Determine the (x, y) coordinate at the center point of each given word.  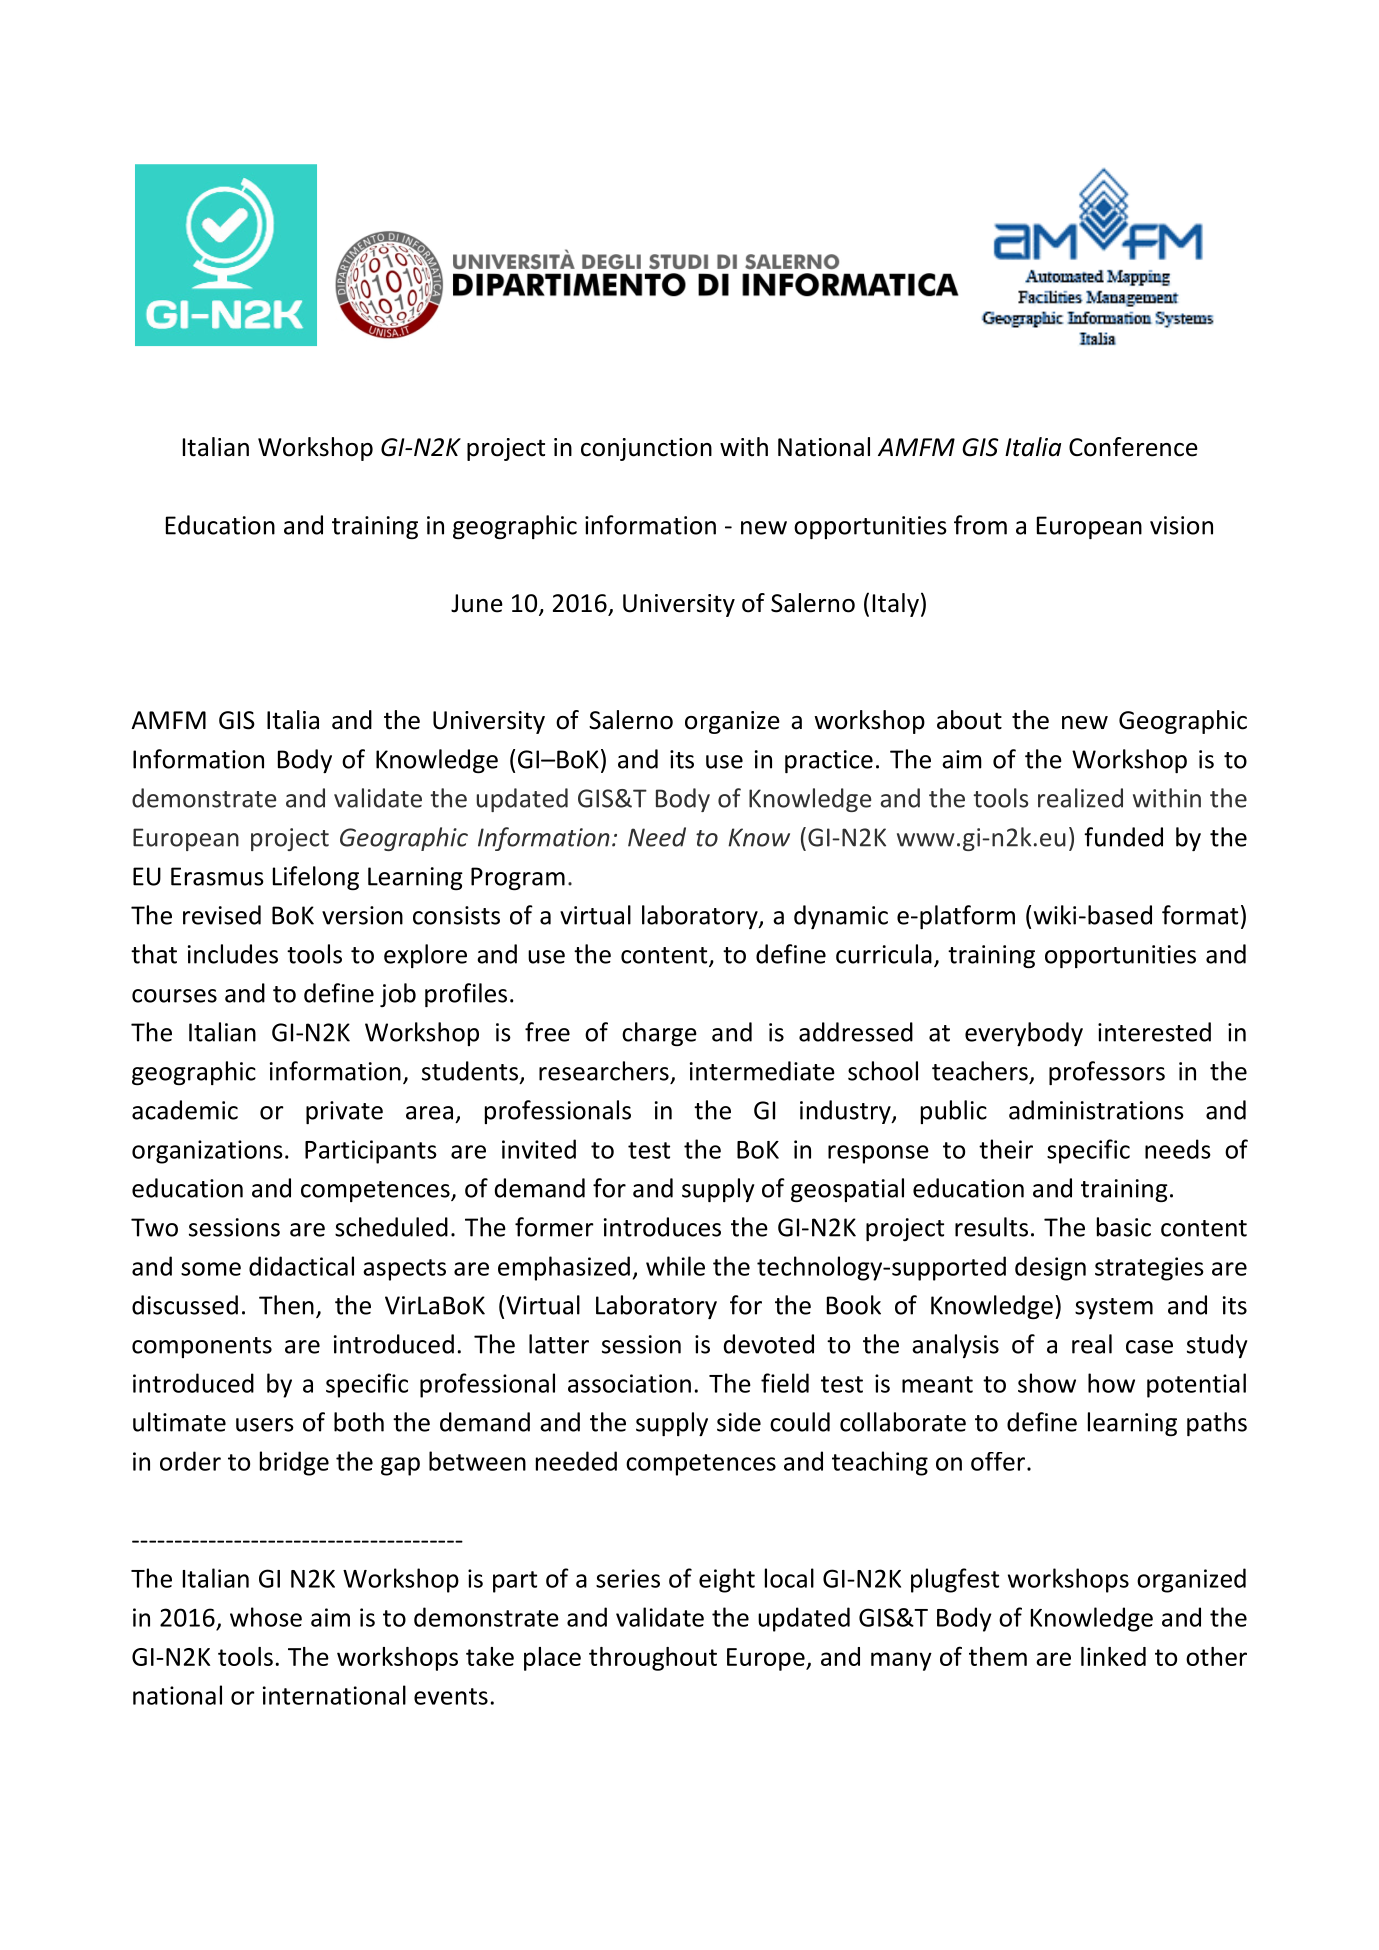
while (675, 1266)
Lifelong (316, 878)
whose (266, 1617)
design (1050, 1268)
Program (518, 878)
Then (286, 1305)
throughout (653, 1659)
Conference (1133, 447)
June (477, 603)
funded (1123, 837)
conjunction (646, 449)
